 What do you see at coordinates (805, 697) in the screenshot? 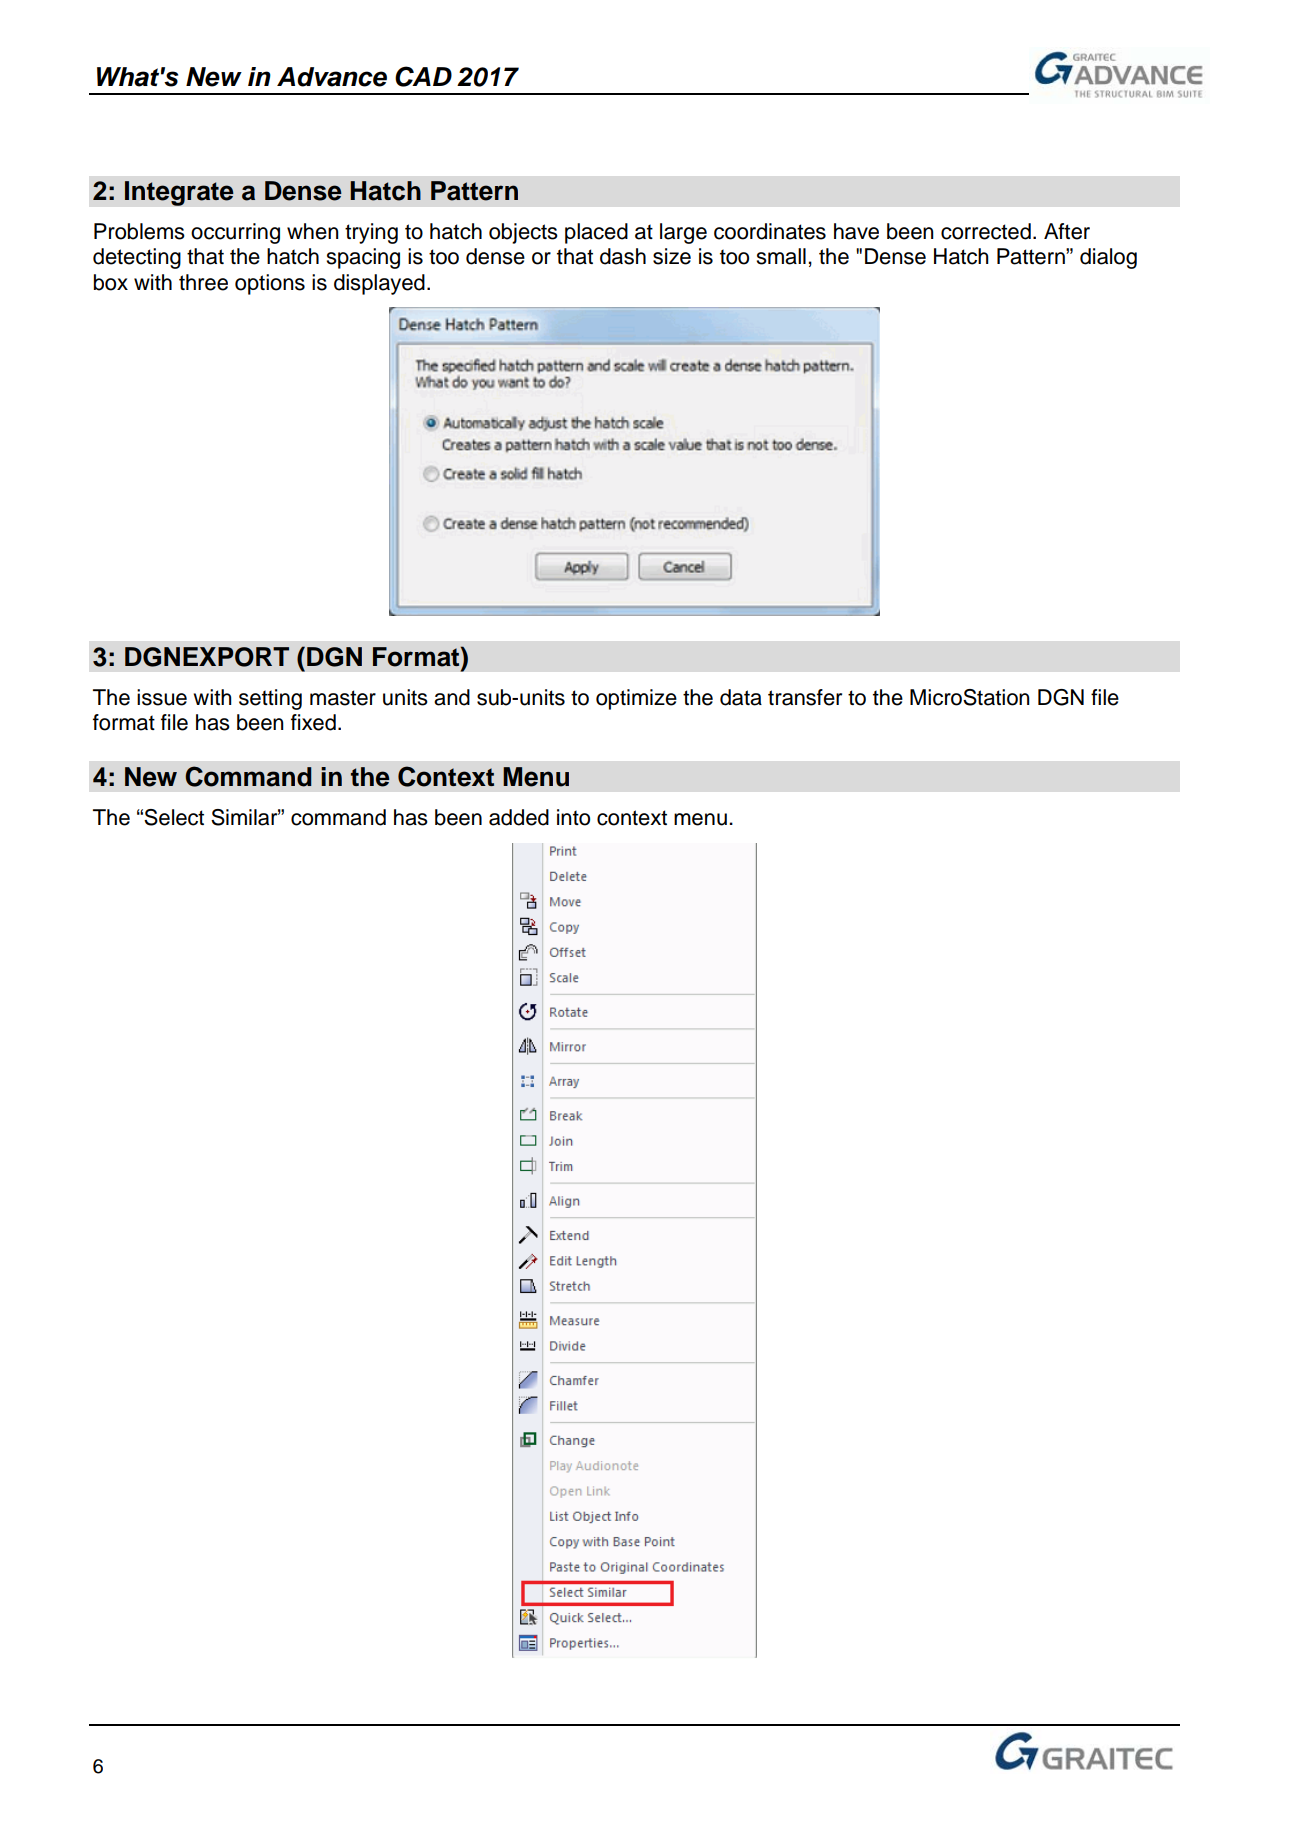
I see `transfer` at bounding box center [805, 697].
